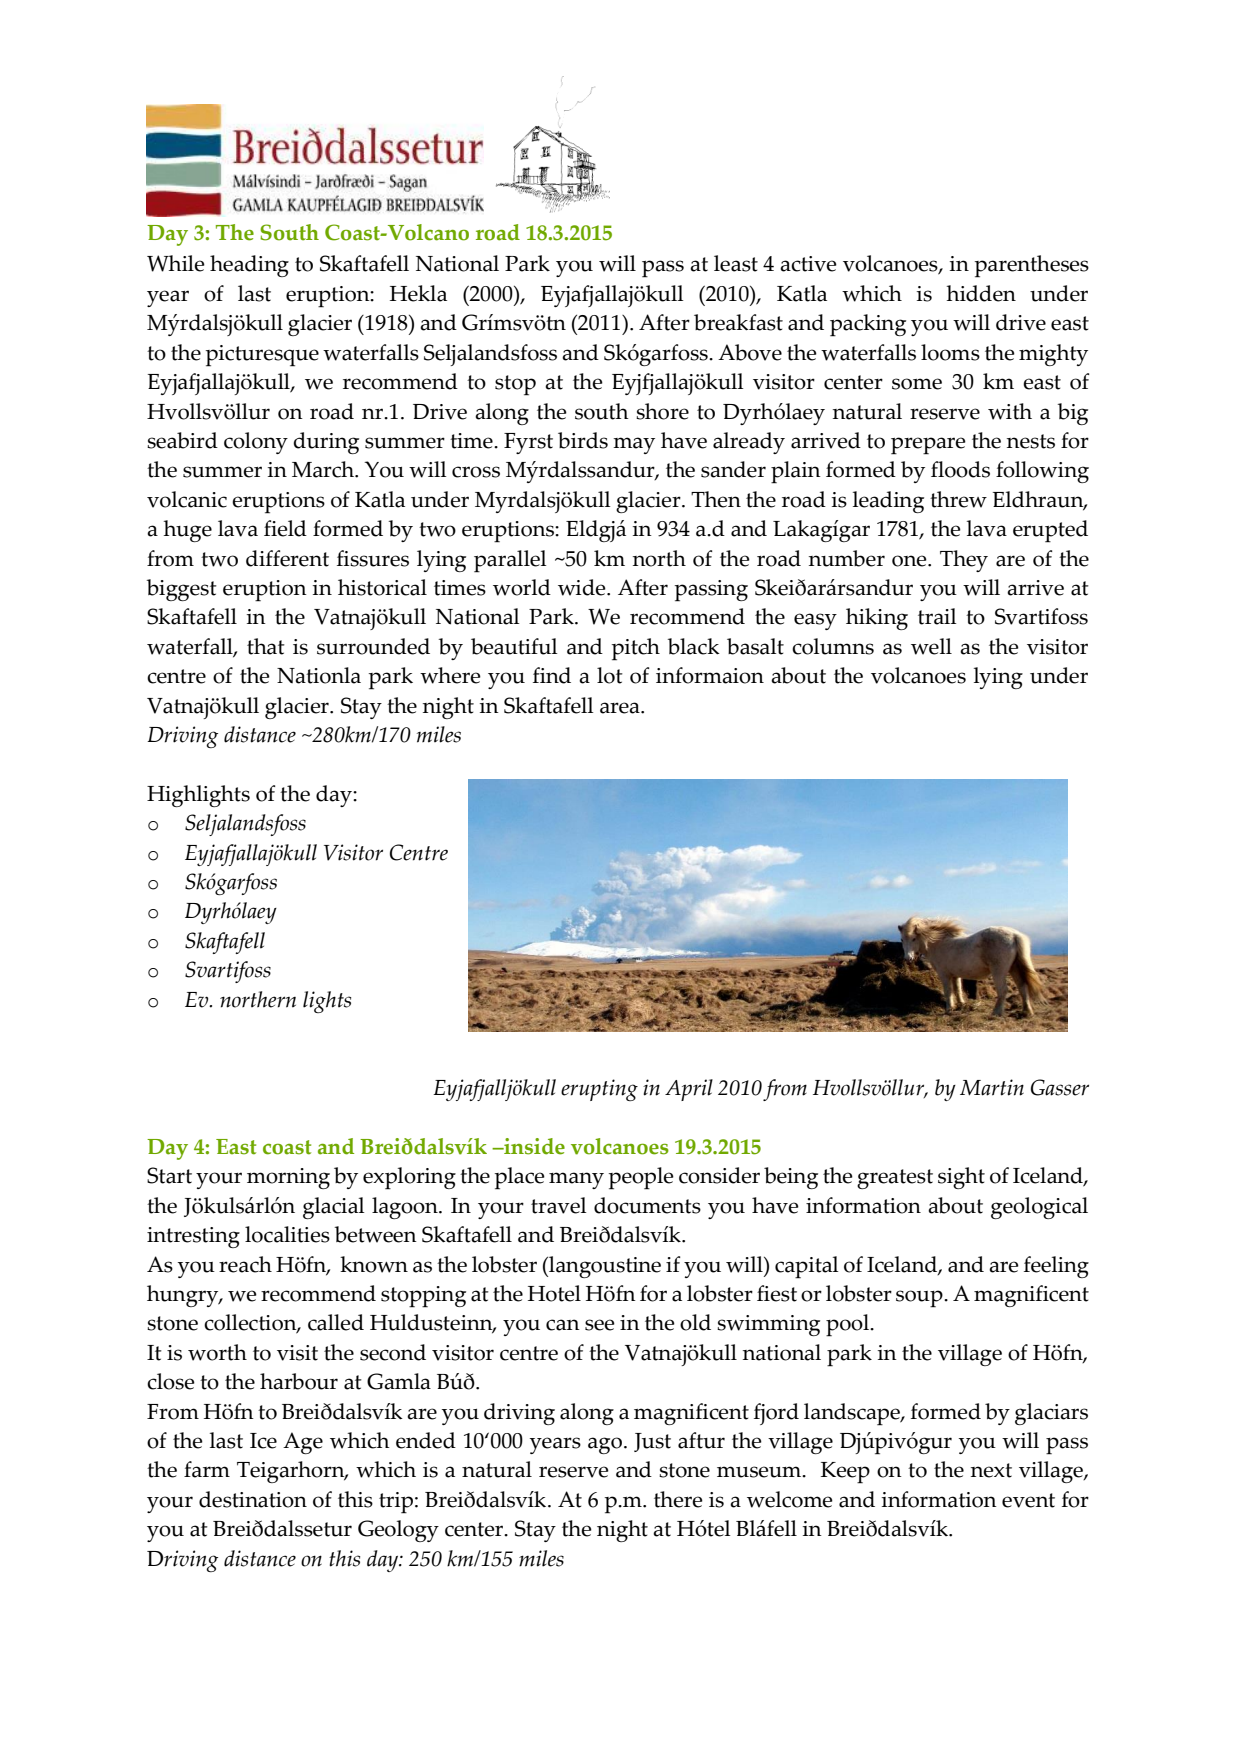 The height and width of the screenshot is (1748, 1236). I want to click on destination, so click(253, 1499).
